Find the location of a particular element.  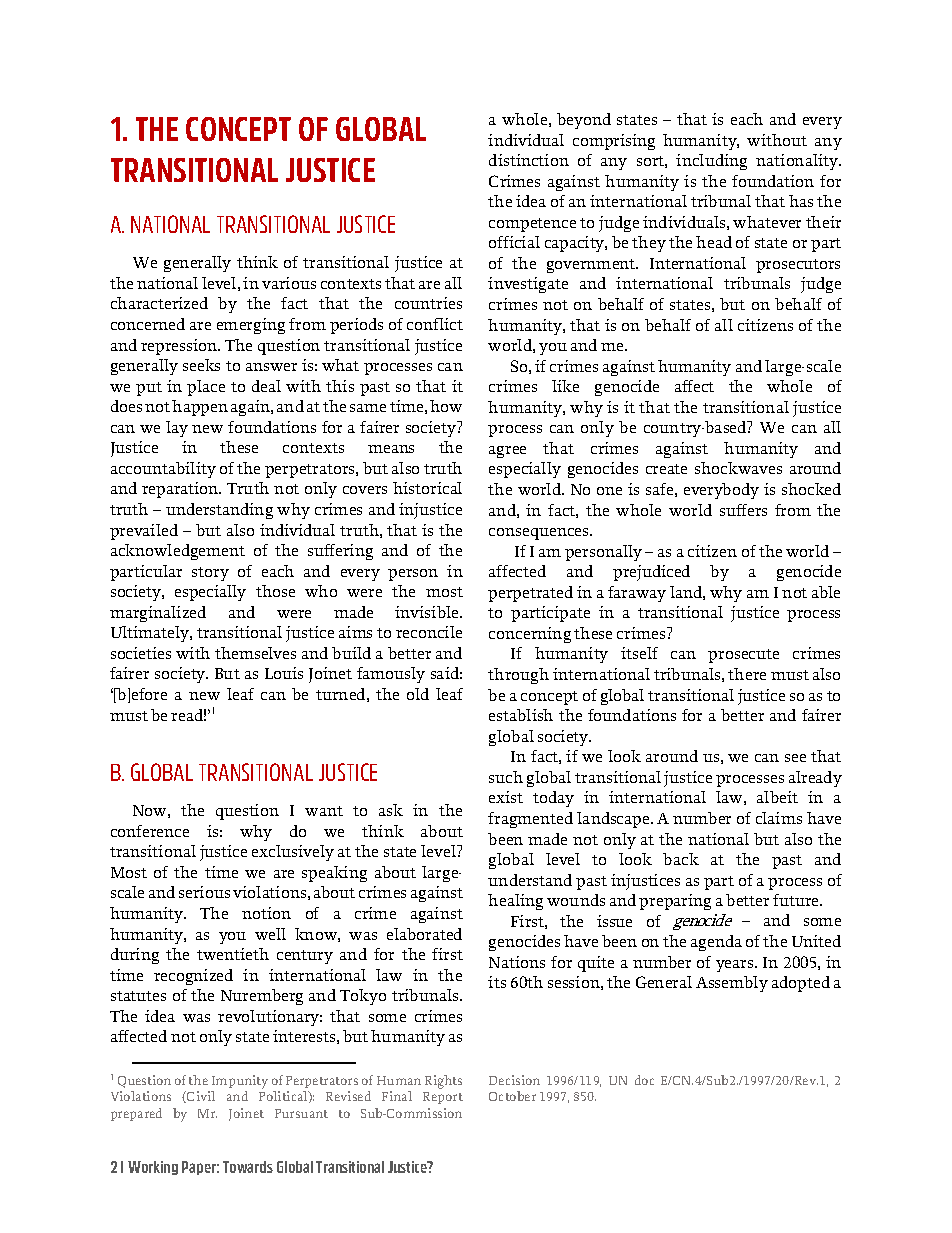

including is located at coordinates (711, 162).
